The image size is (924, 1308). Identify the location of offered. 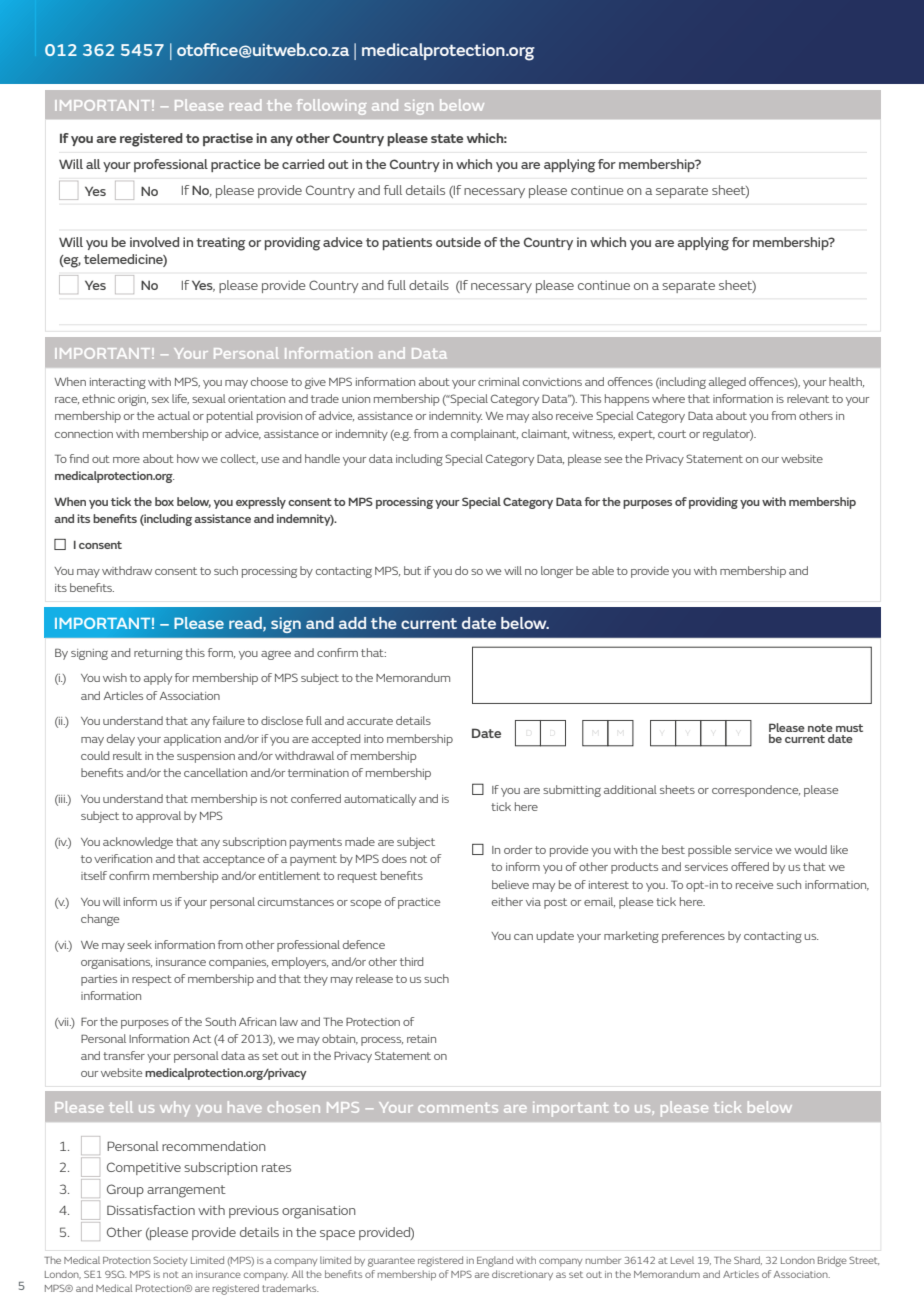
(750, 866).
